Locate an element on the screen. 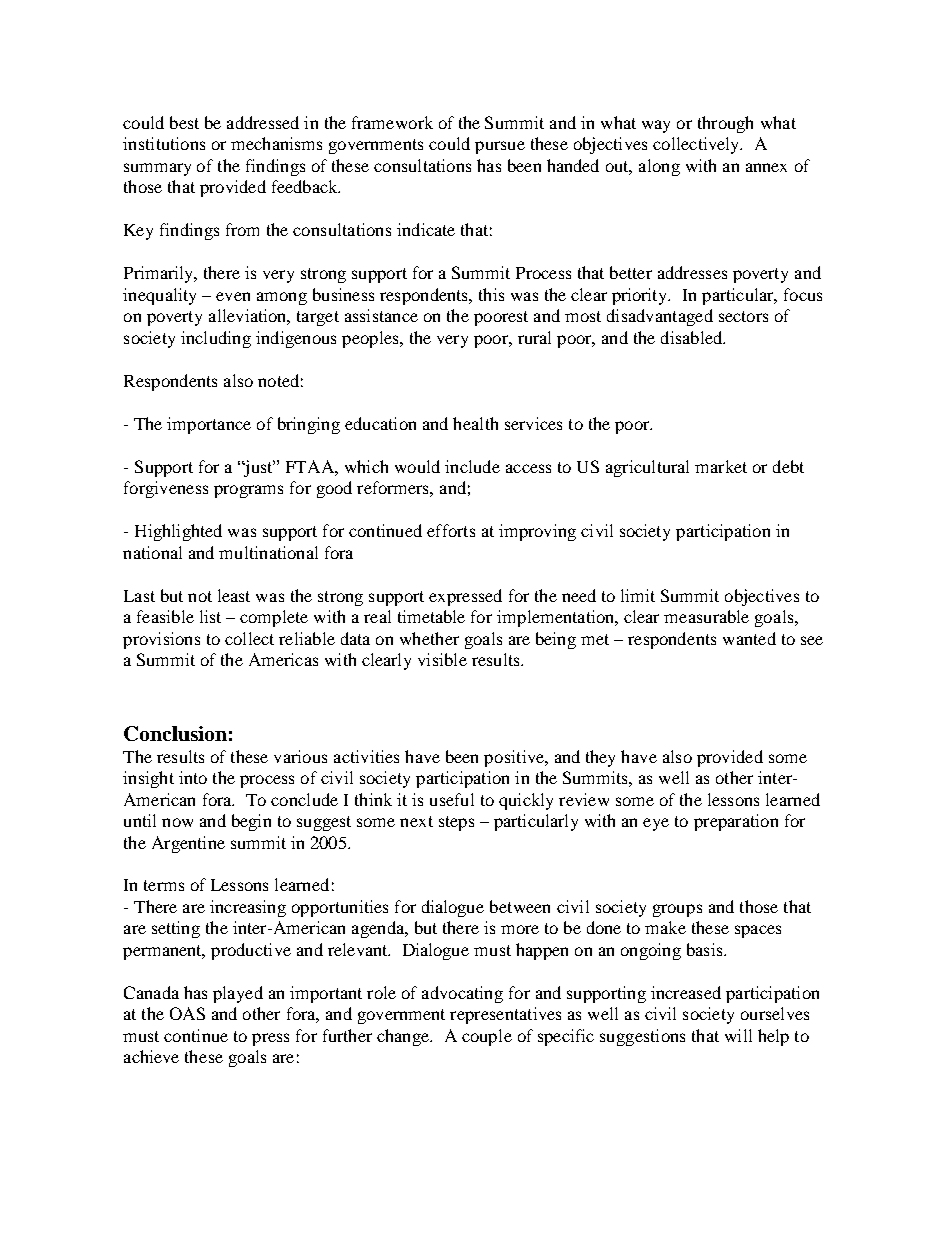 Image resolution: width=952 pixels, height=1233 pixels. through is located at coordinates (725, 124).
